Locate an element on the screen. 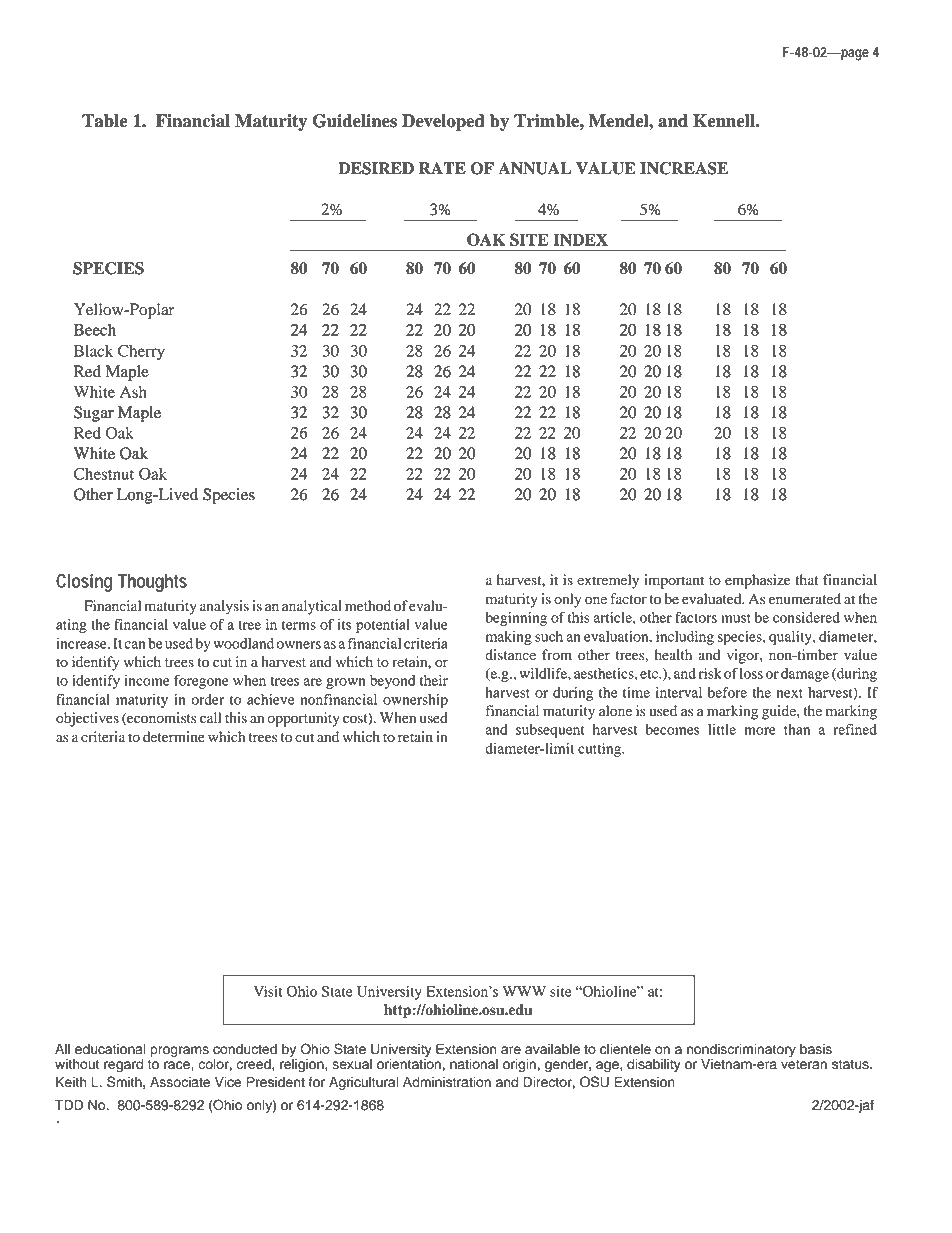  ANNUAL is located at coordinates (534, 168).
